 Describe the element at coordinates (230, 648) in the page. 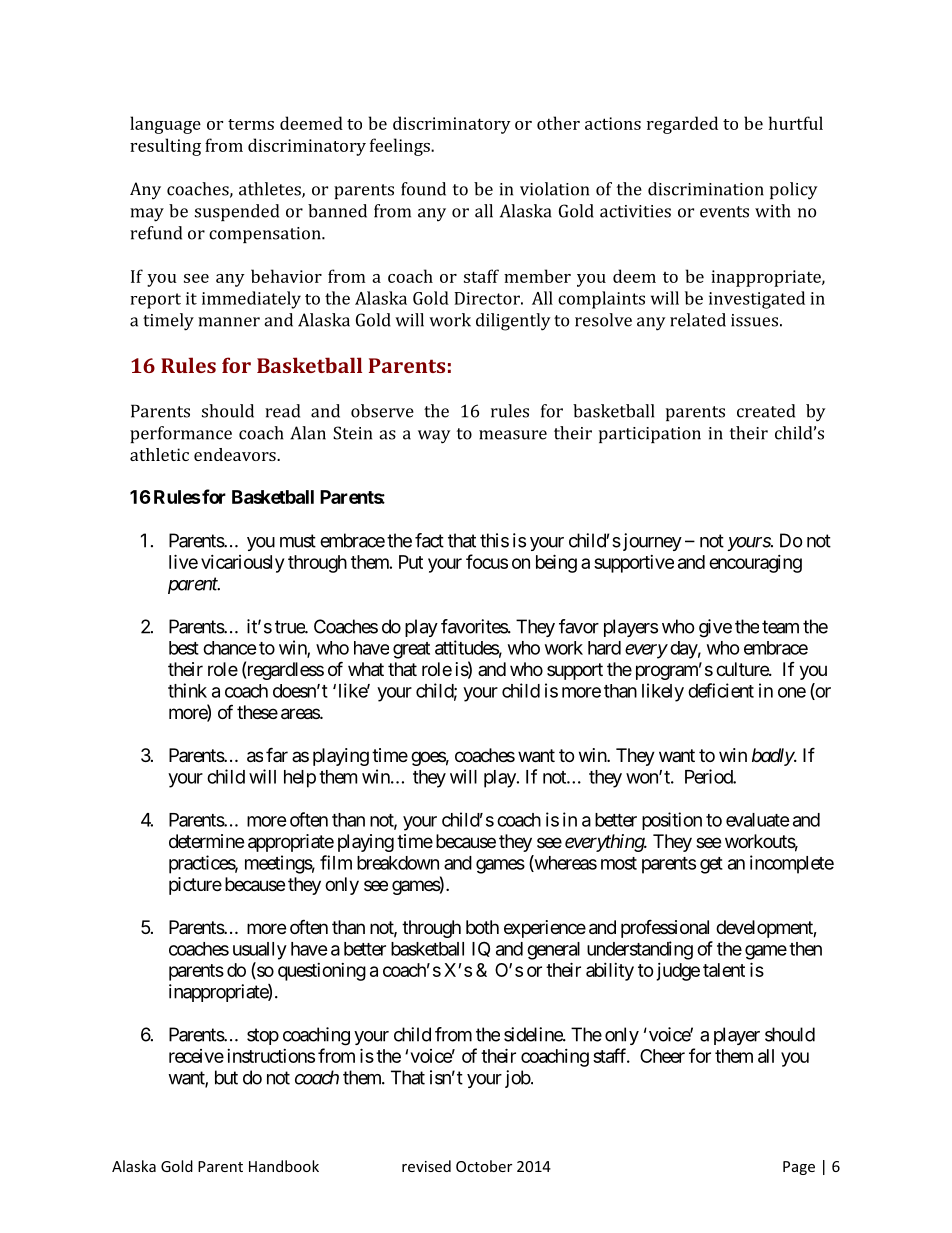

I see `chance` at that location.
